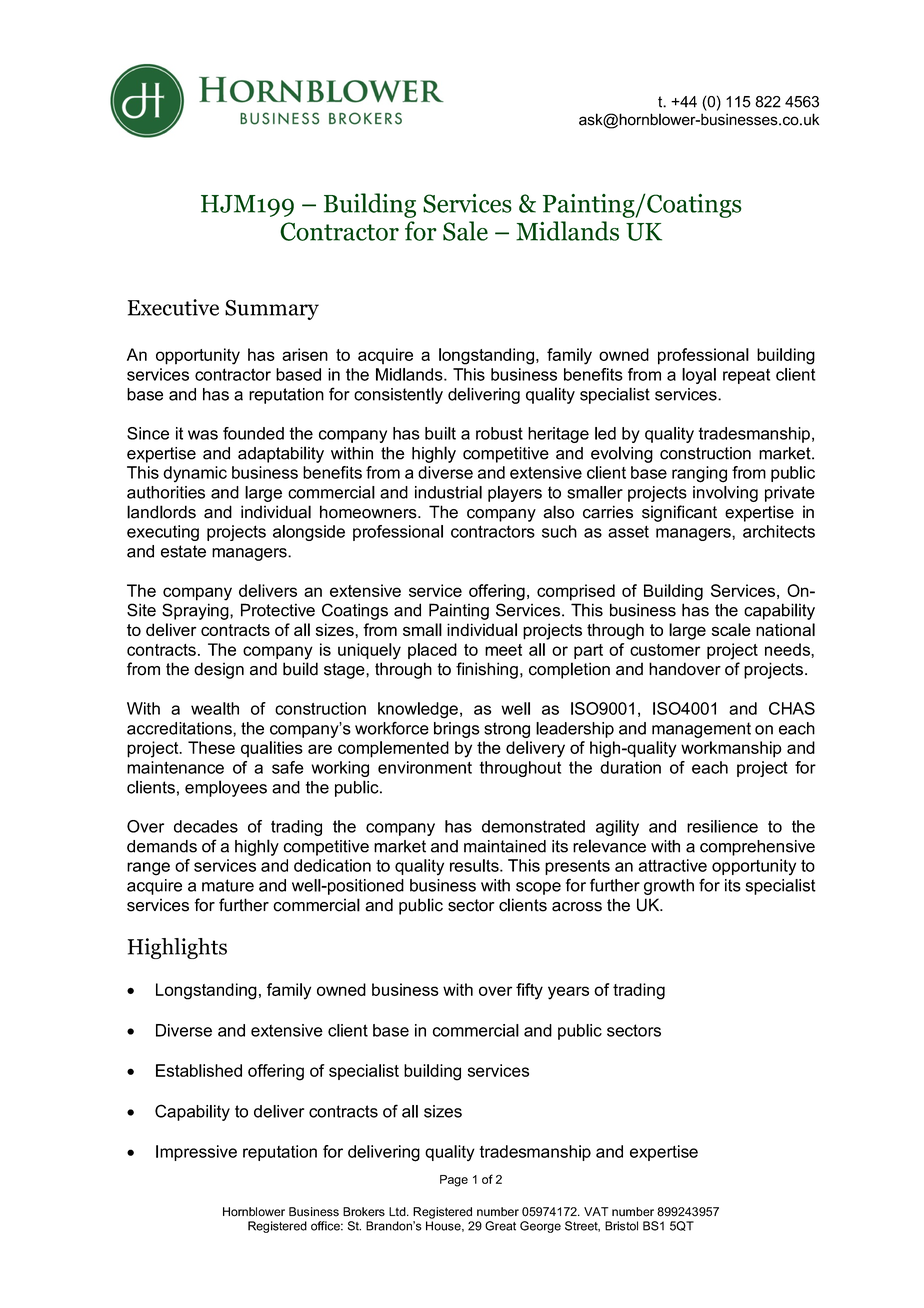 This document has height=1308, width=924. Describe the element at coordinates (272, 310) in the document. I see `Summary` at that location.
